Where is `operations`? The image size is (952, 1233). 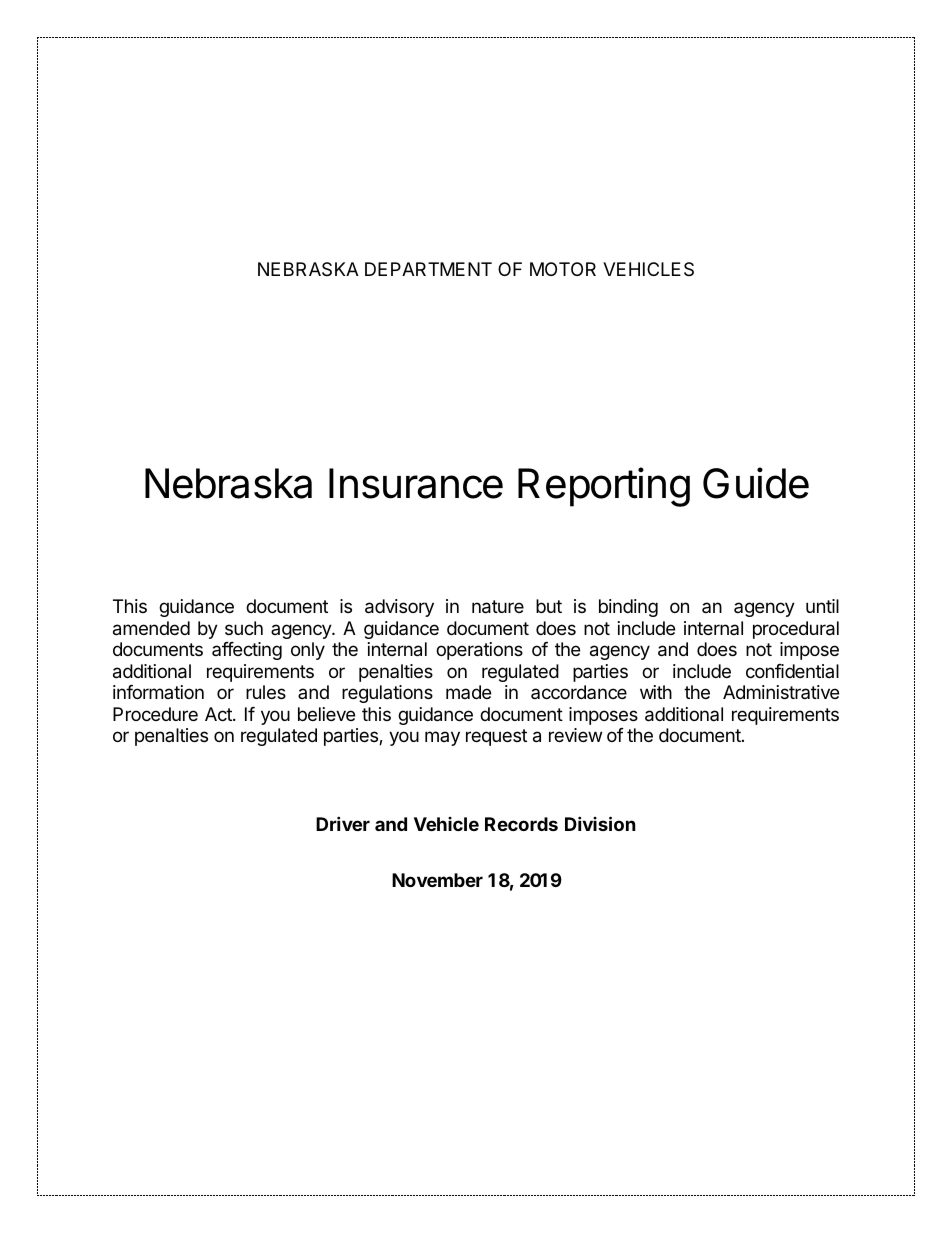 operations is located at coordinates (479, 651).
